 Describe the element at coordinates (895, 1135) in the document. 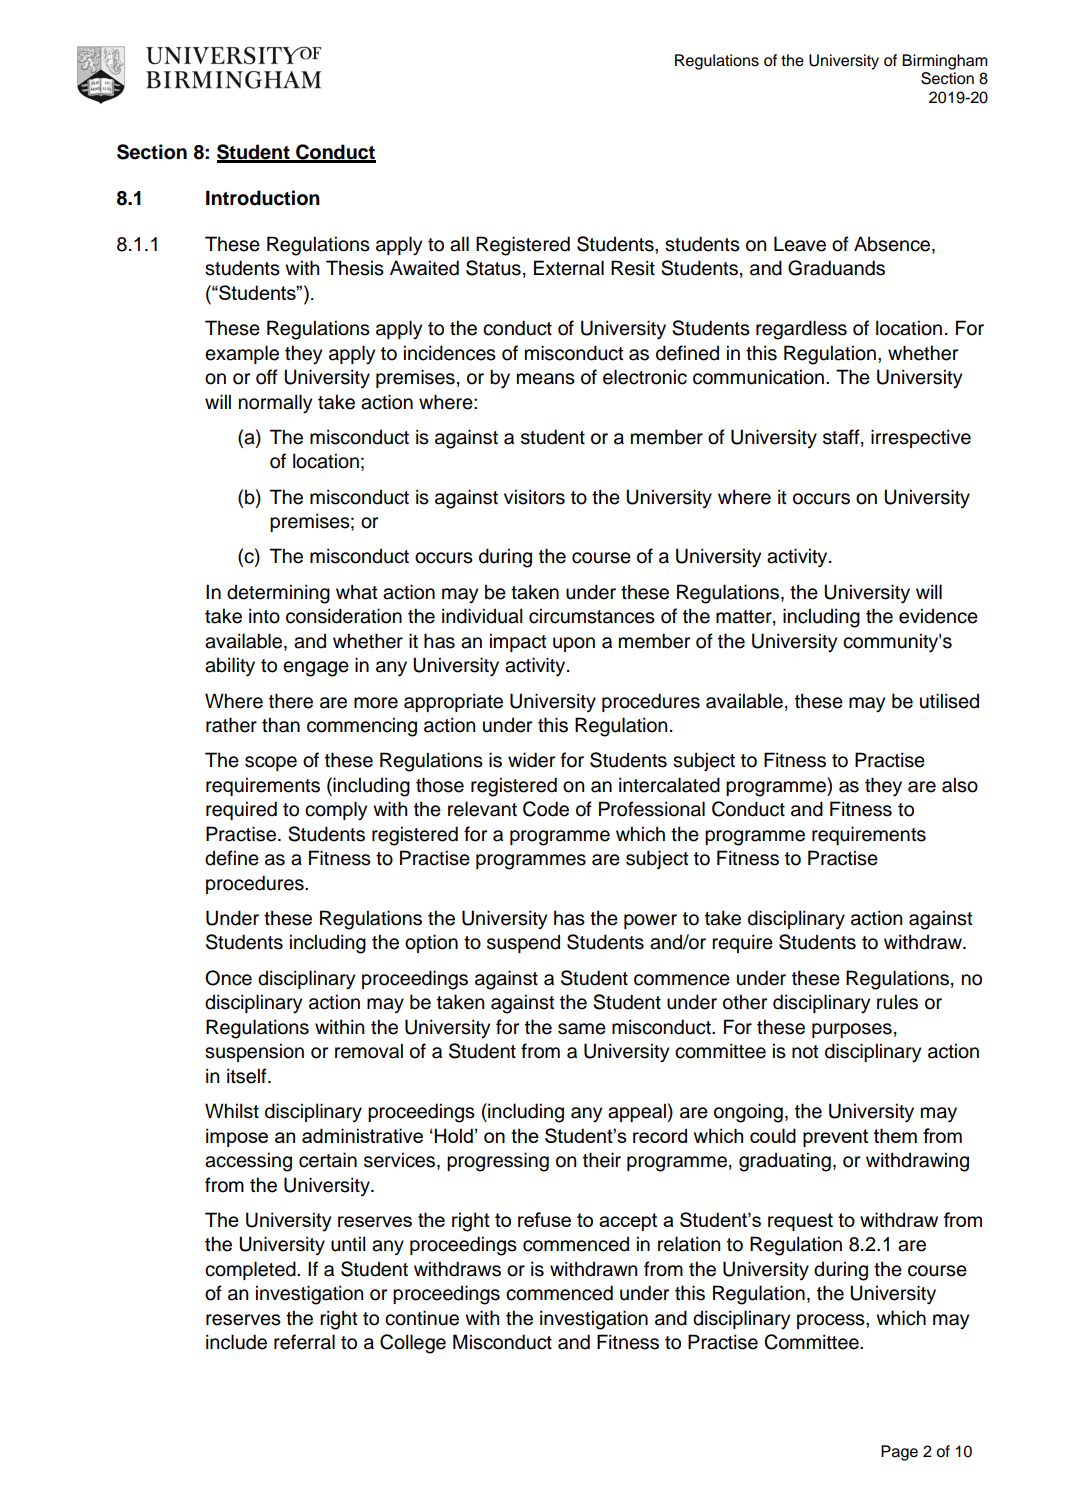

I see `them` at that location.
